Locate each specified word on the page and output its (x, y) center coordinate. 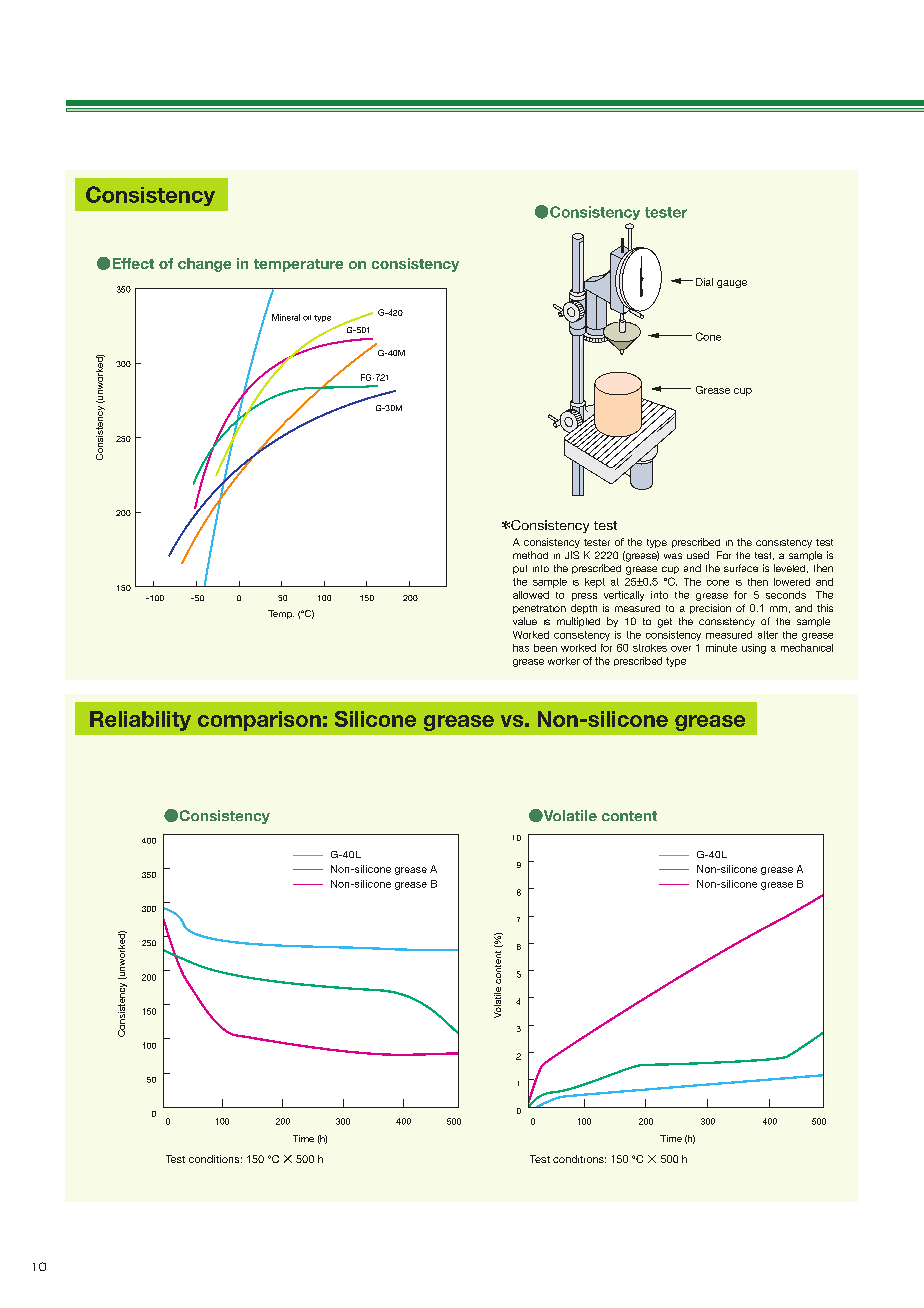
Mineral (286, 317)
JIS (572, 555)
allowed (531, 595)
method (530, 555)
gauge (732, 284)
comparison (259, 721)
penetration (539, 609)
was (673, 556)
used (698, 555)
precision (710, 609)
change (204, 265)
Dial (704, 282)
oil (307, 318)
